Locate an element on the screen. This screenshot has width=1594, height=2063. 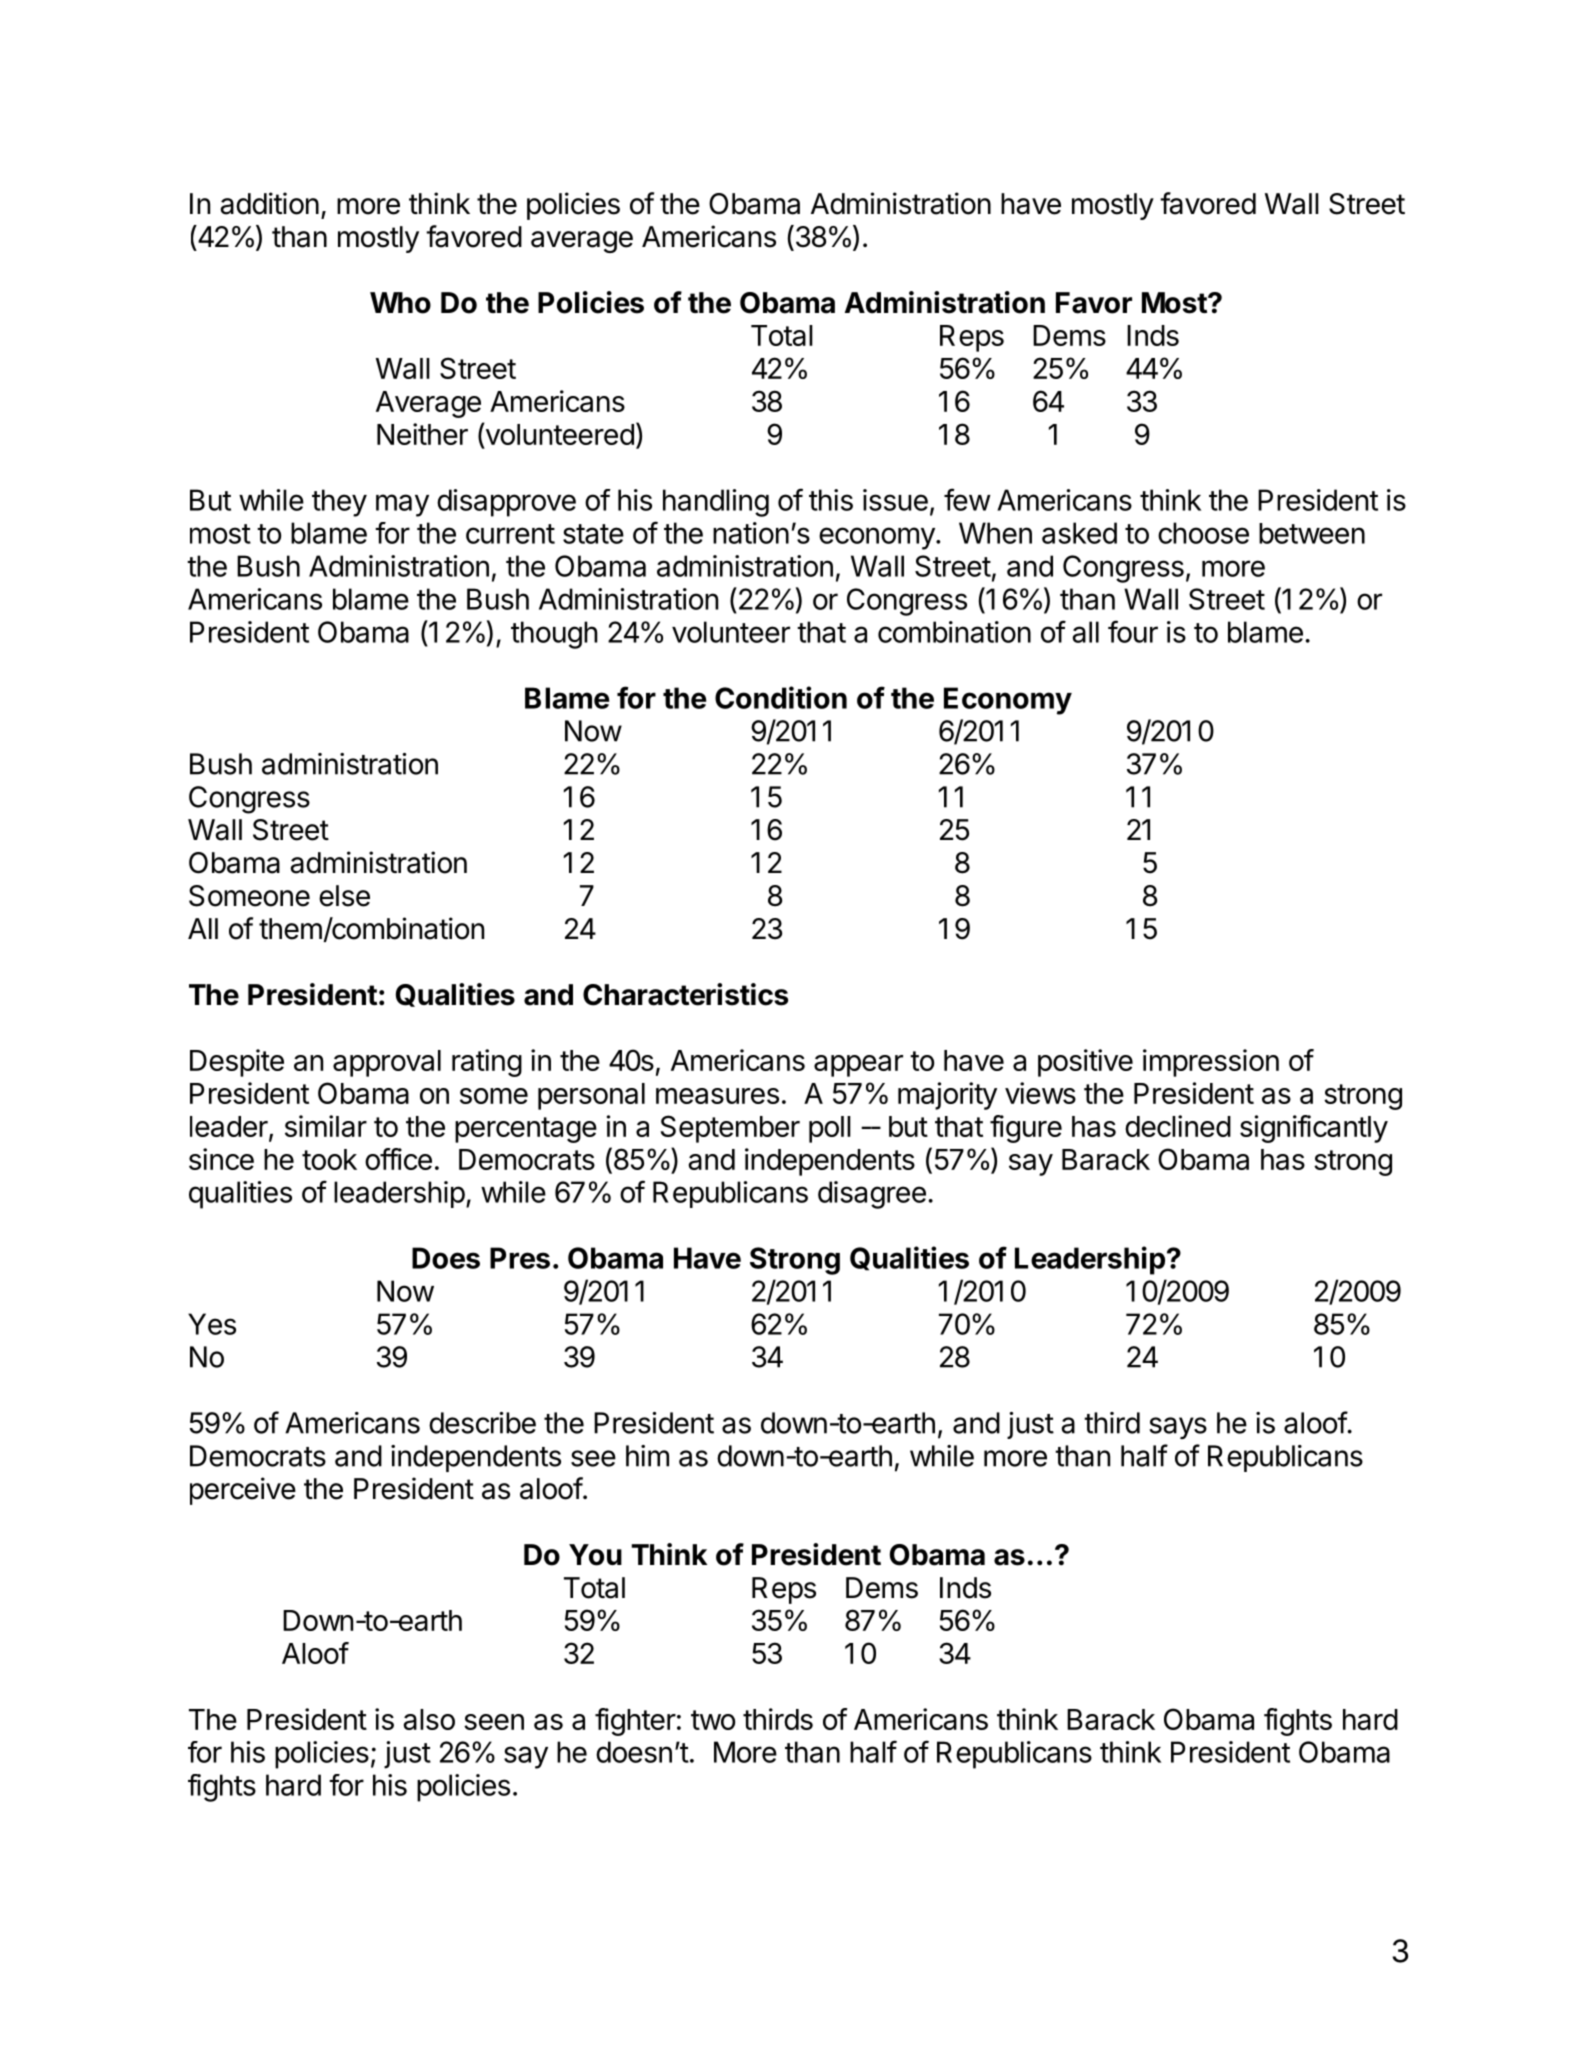
also is located at coordinates (429, 1719).
